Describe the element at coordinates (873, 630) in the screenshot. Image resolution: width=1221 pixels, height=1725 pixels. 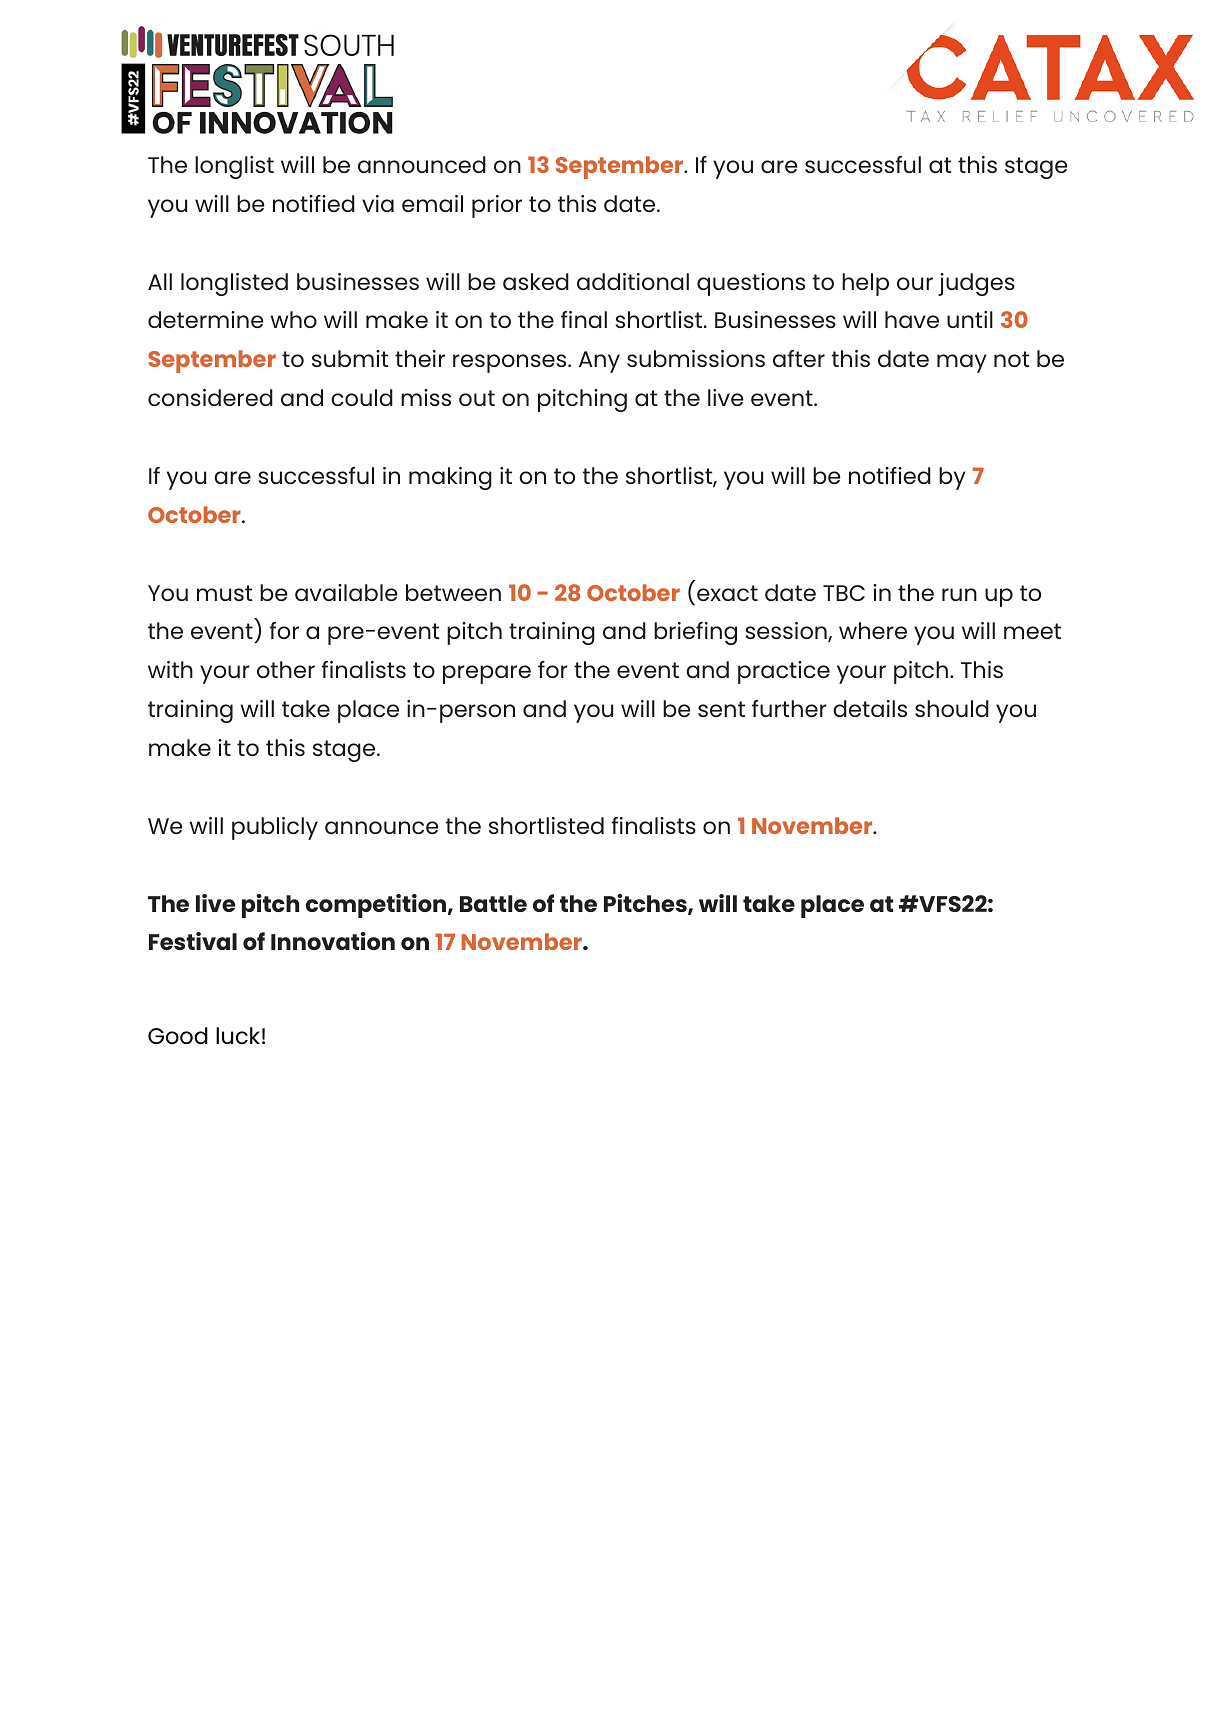
I see `where` at that location.
